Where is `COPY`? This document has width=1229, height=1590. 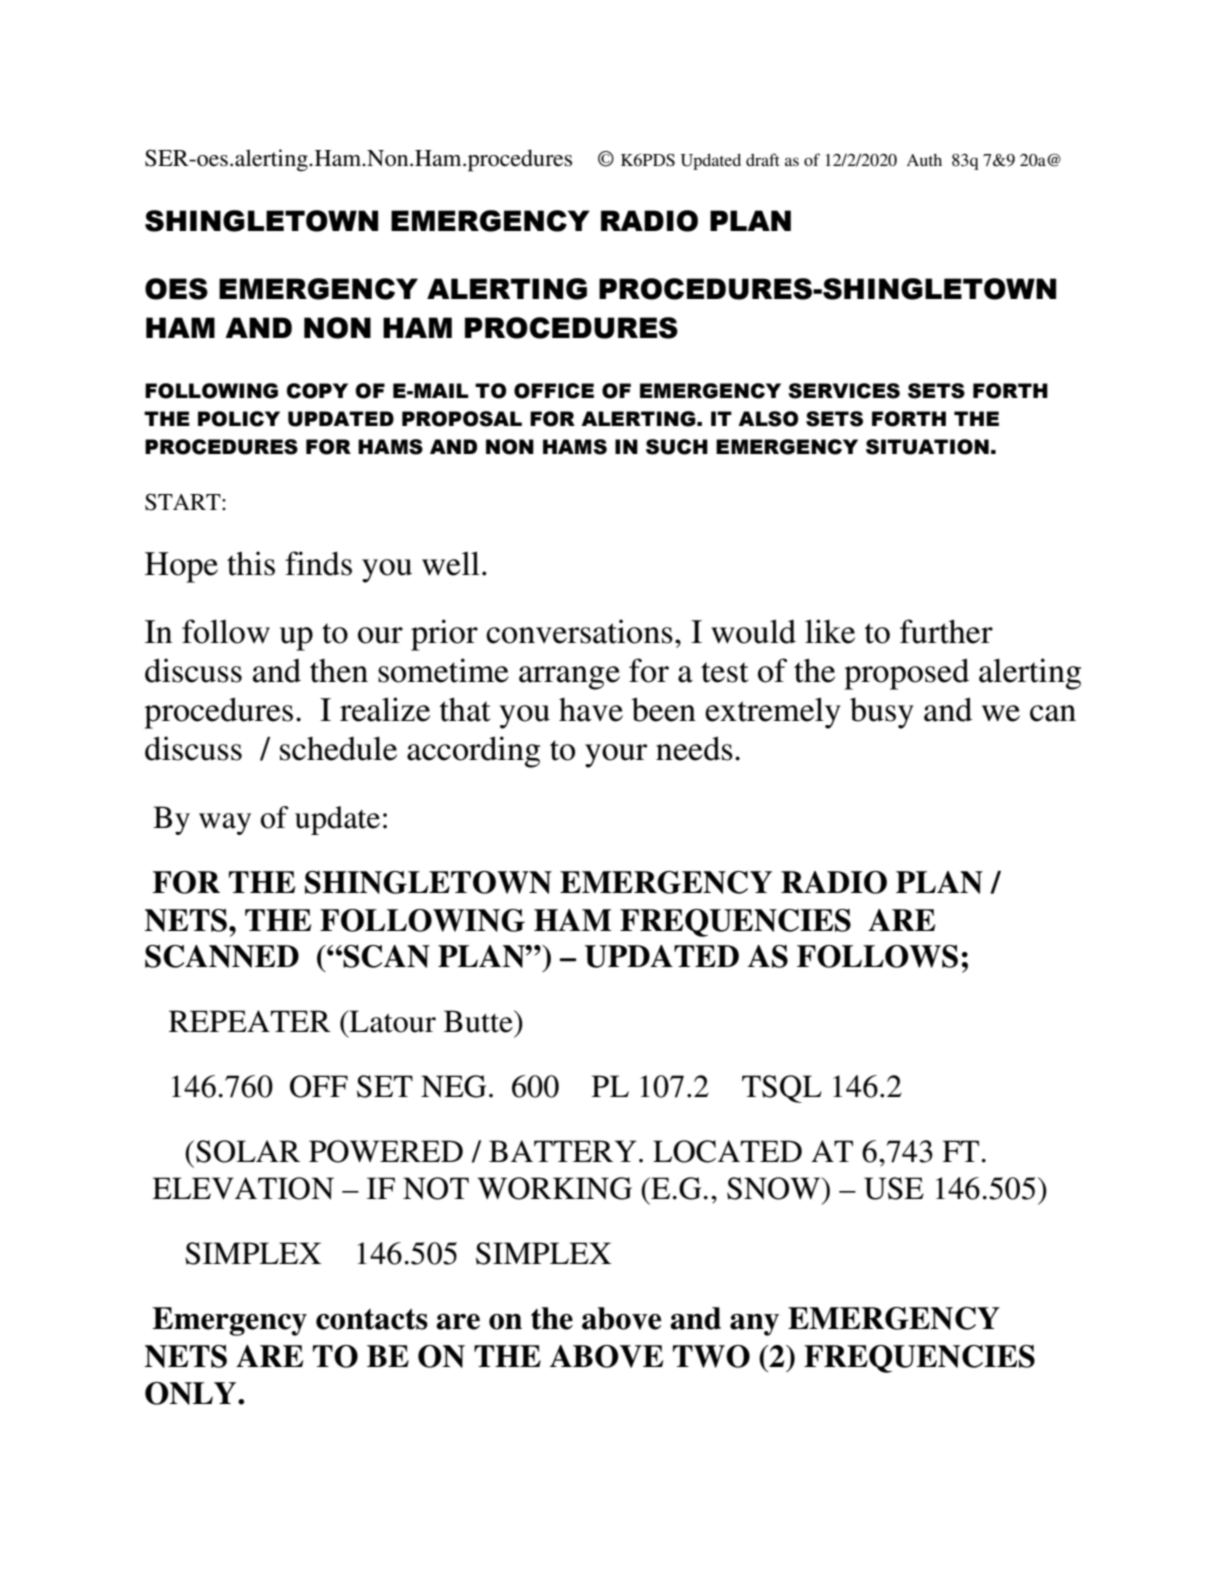 COPY is located at coordinates (317, 391).
